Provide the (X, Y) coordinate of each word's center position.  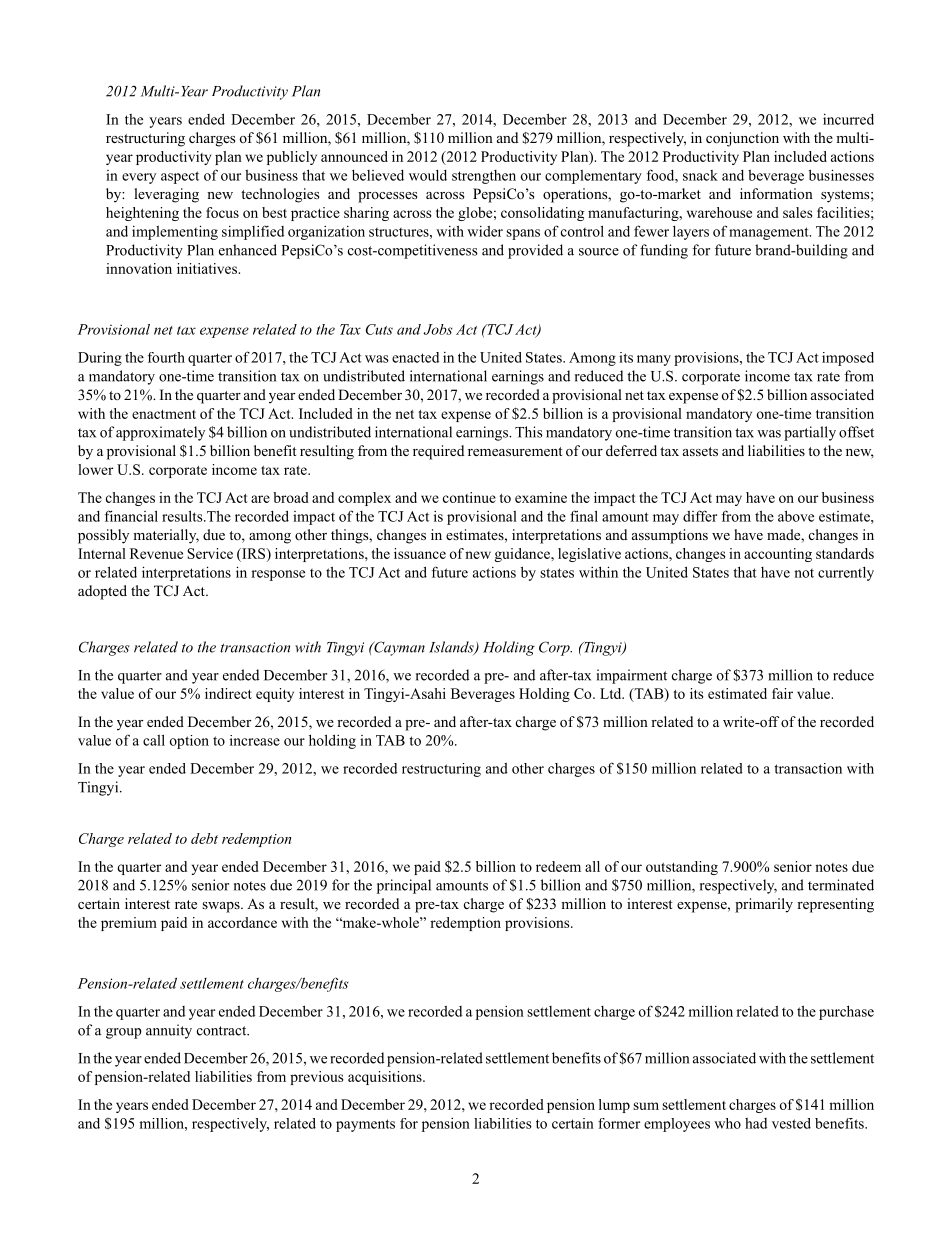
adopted (102, 592)
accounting (778, 555)
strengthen (484, 177)
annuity (169, 1031)
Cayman (398, 648)
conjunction (742, 139)
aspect (180, 177)
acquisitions (386, 1078)
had (756, 1123)
